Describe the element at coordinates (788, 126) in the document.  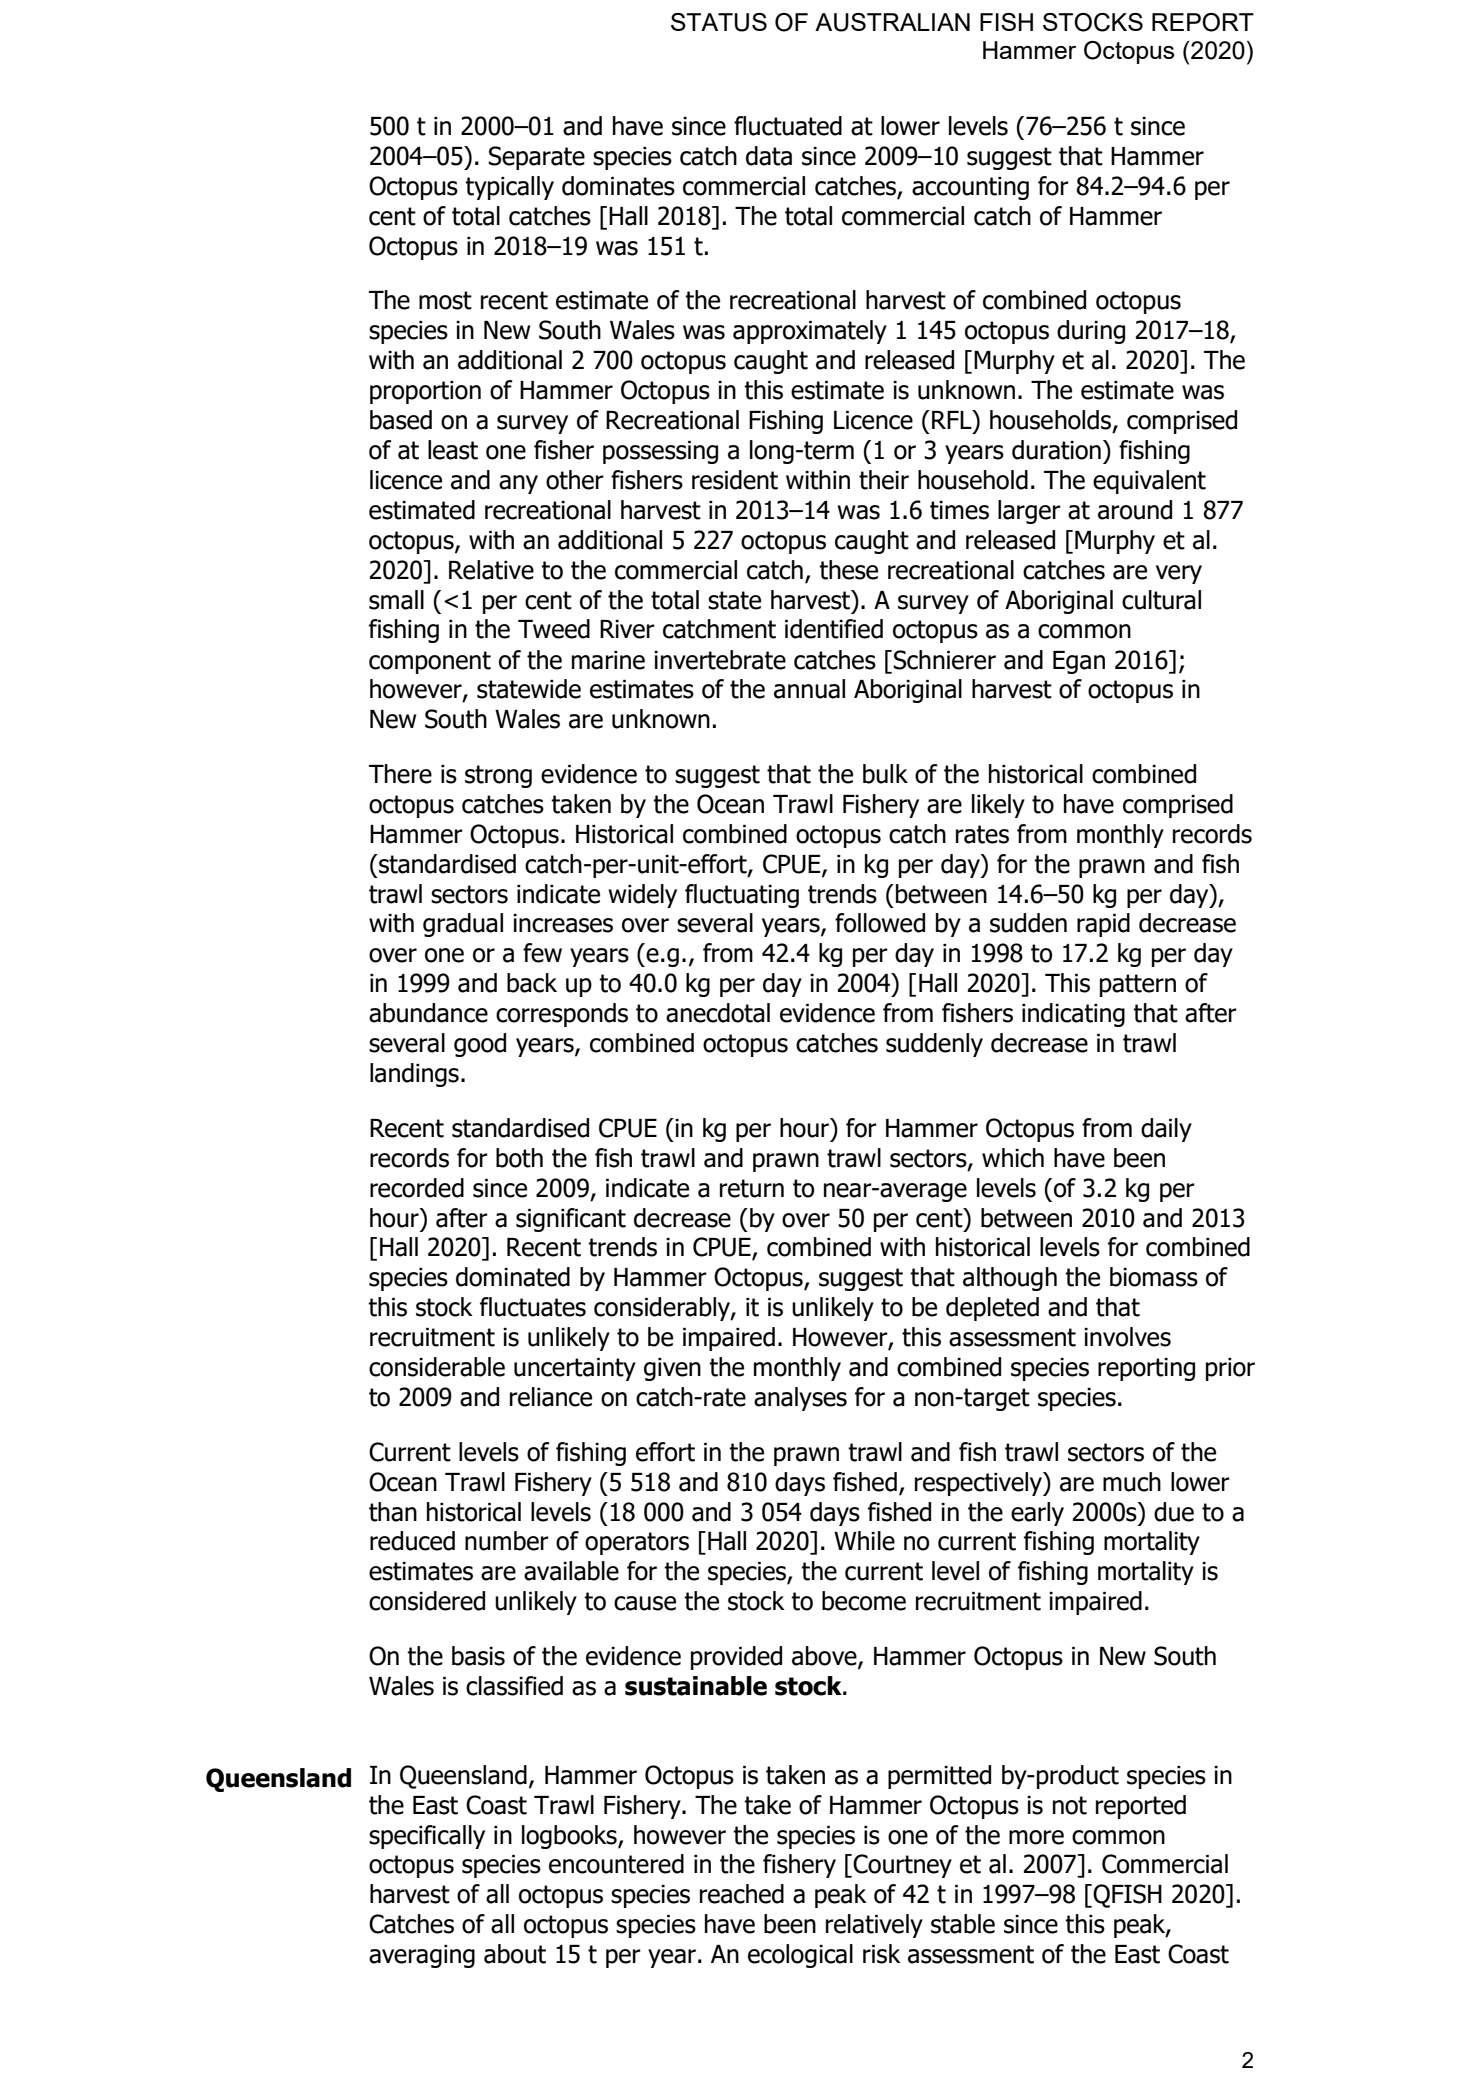
I see `fluctuated` at that location.
